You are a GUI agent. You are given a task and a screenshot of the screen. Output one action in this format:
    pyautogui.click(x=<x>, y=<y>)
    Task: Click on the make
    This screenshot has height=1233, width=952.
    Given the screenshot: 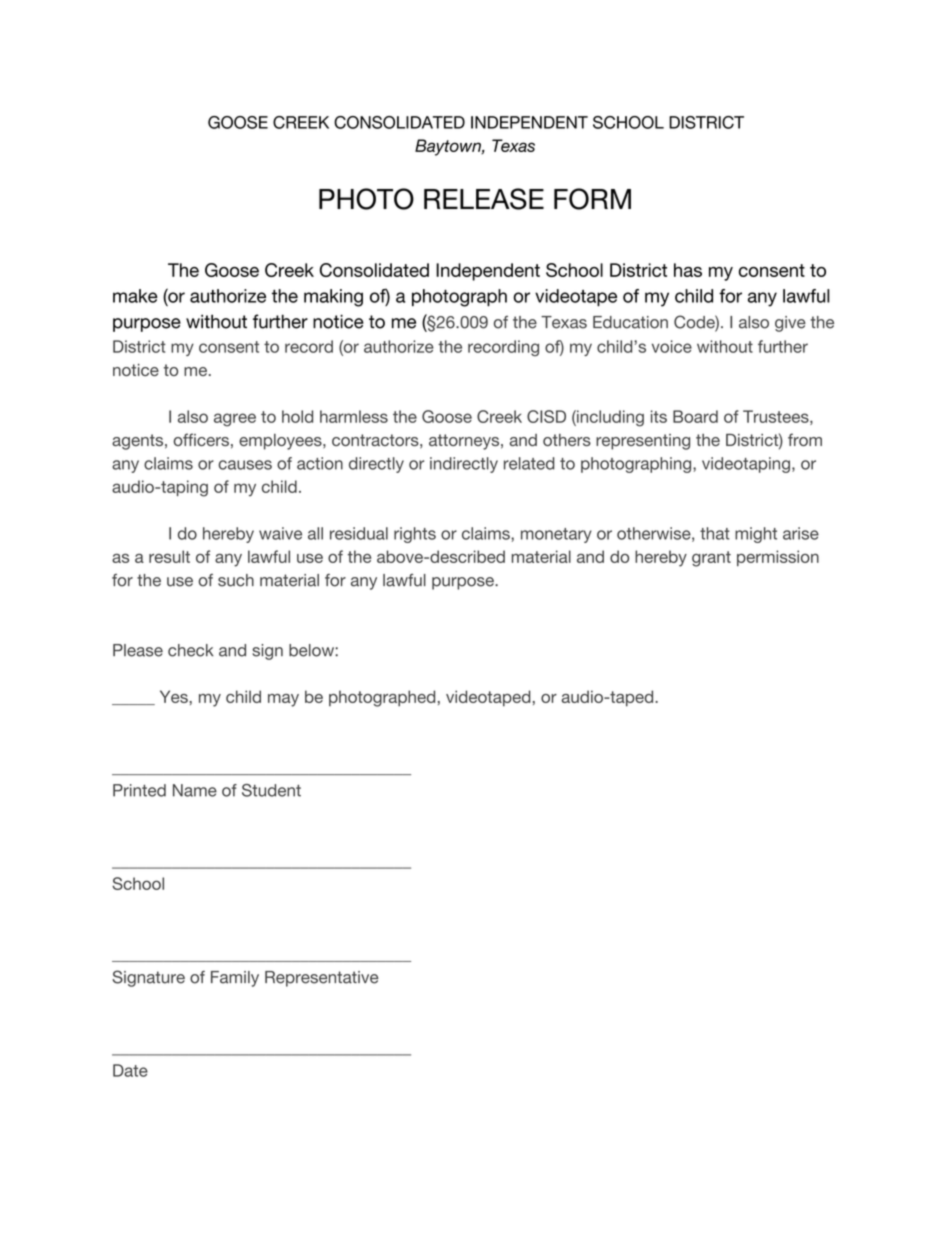 What is the action you would take?
    pyautogui.click(x=135, y=296)
